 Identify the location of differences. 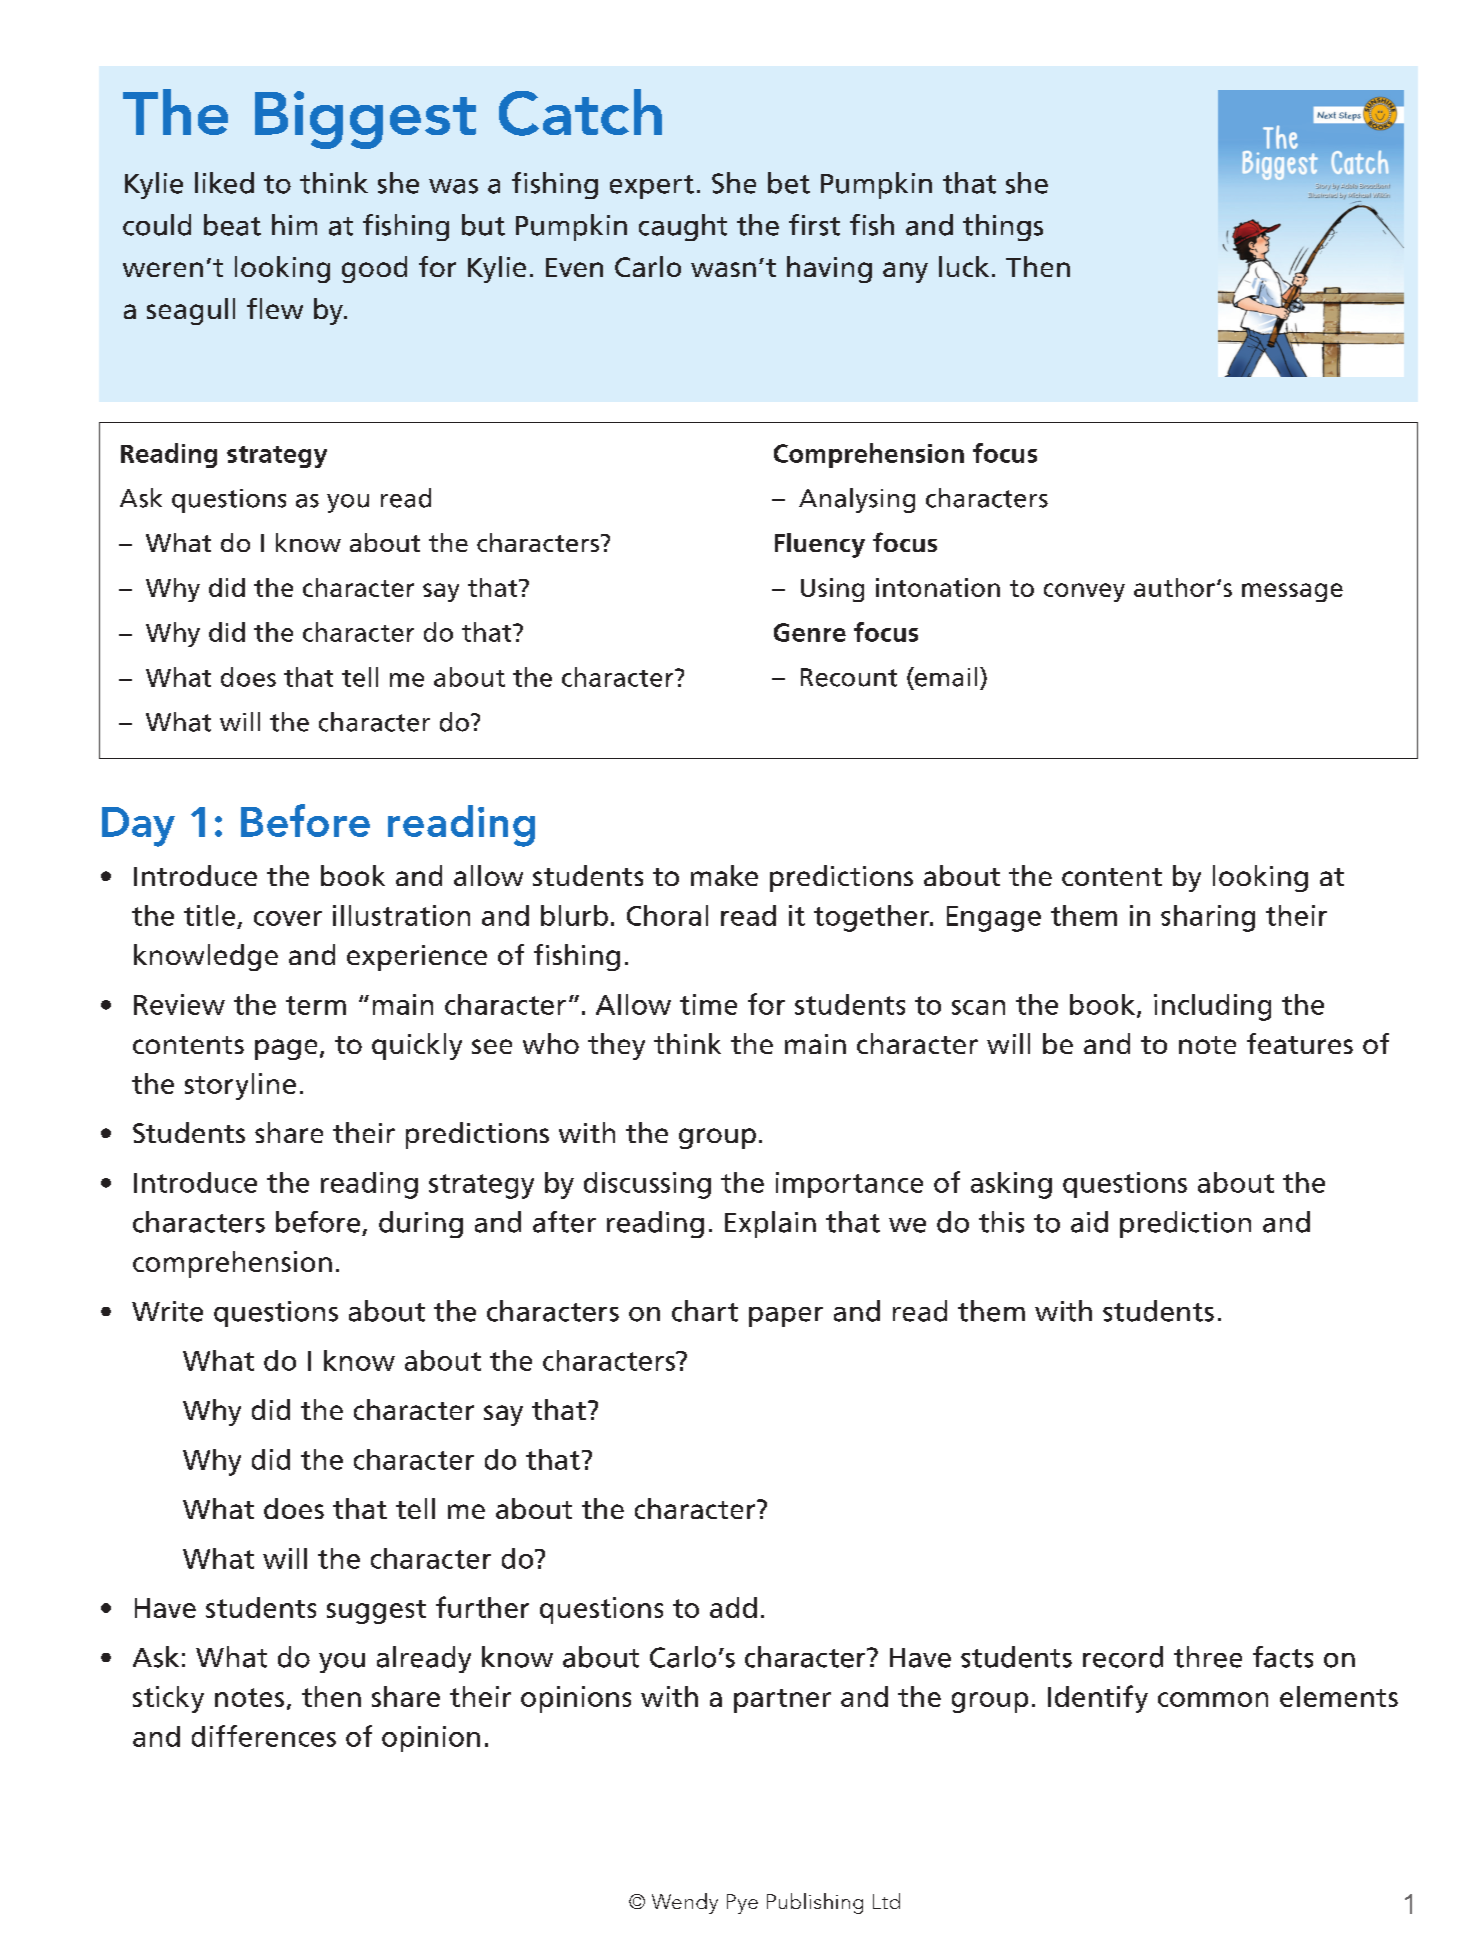
(264, 1736).
